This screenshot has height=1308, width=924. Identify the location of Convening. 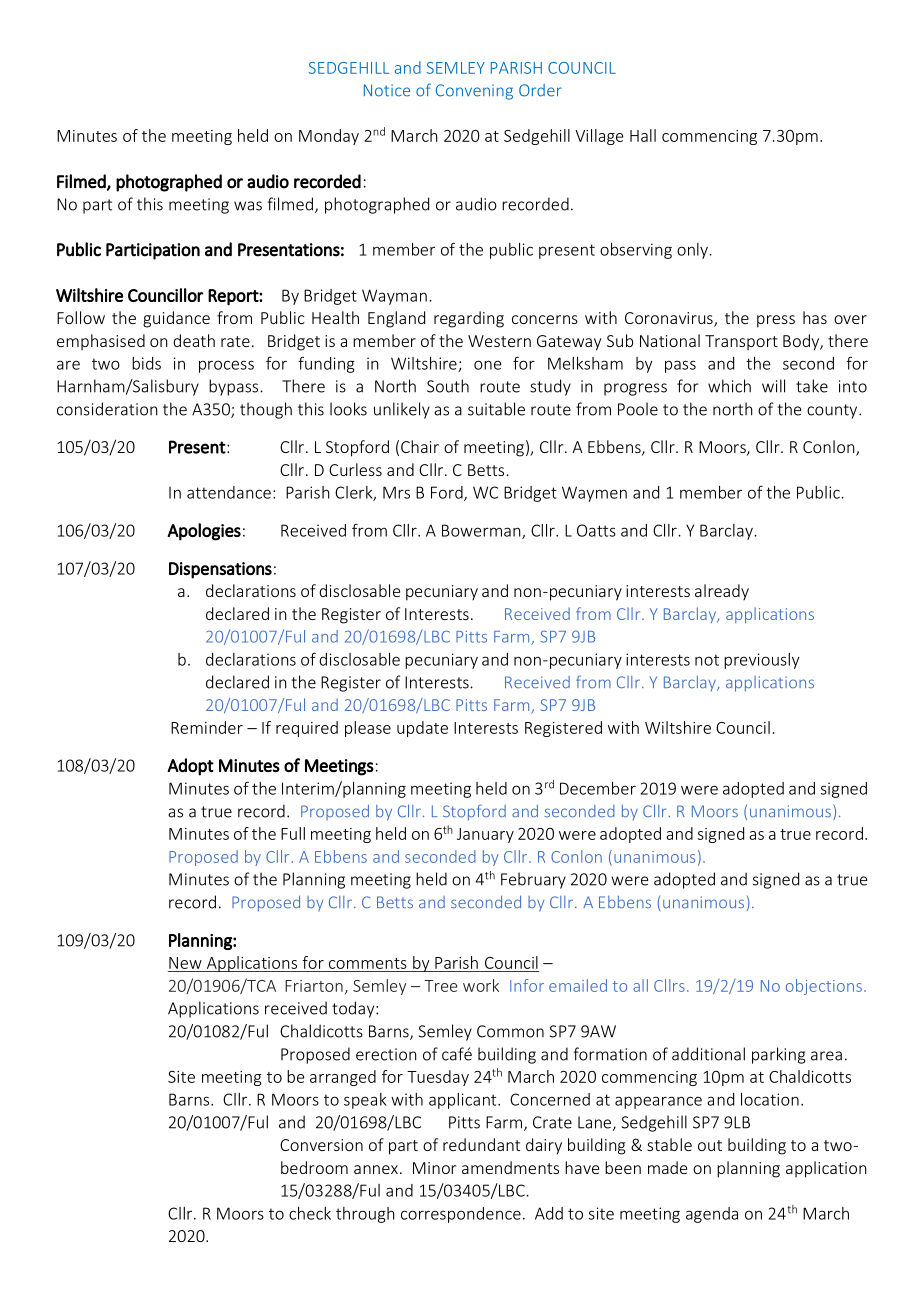
(474, 92).
